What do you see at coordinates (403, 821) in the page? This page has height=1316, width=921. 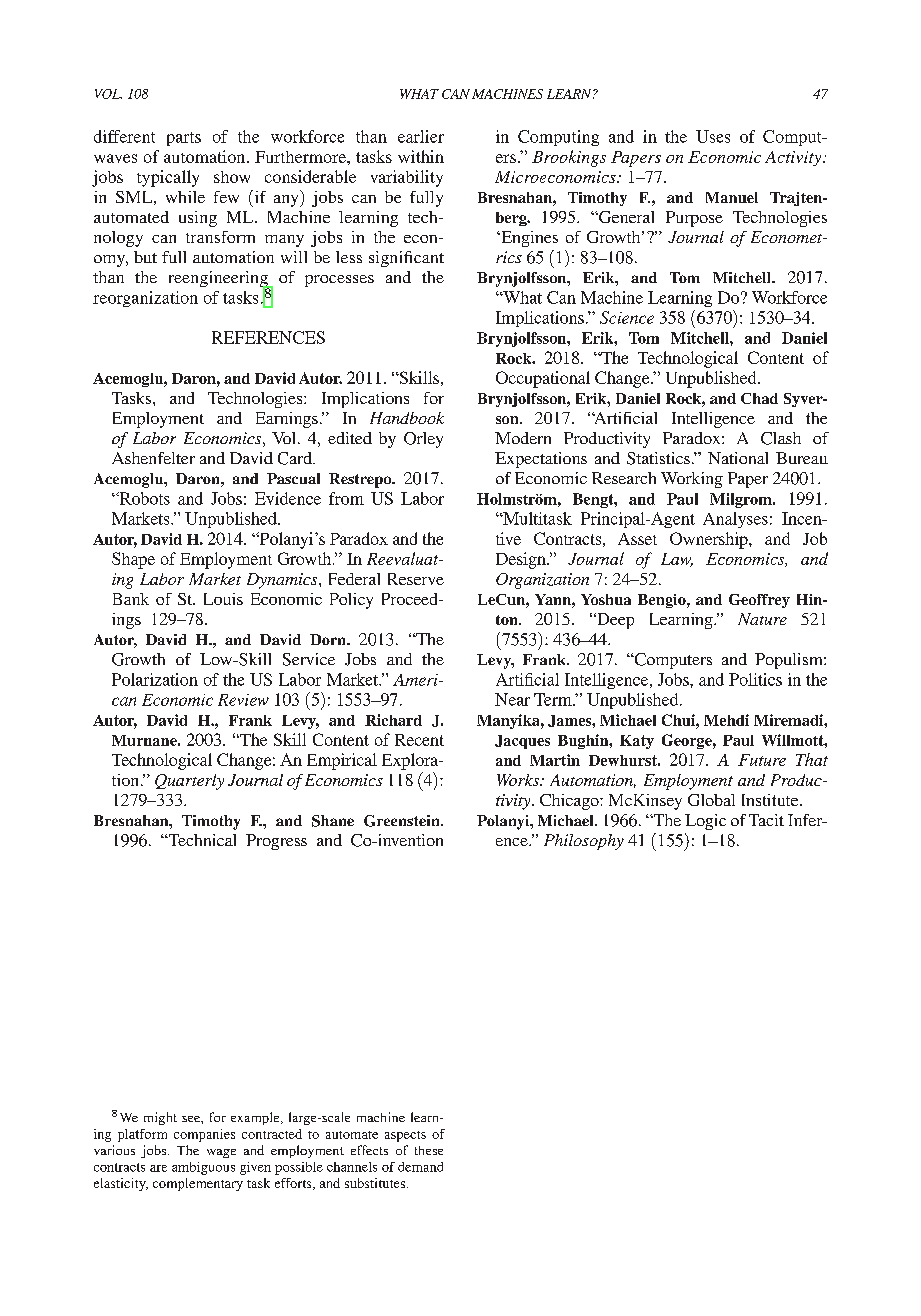 I see `Greenstein` at bounding box center [403, 821].
